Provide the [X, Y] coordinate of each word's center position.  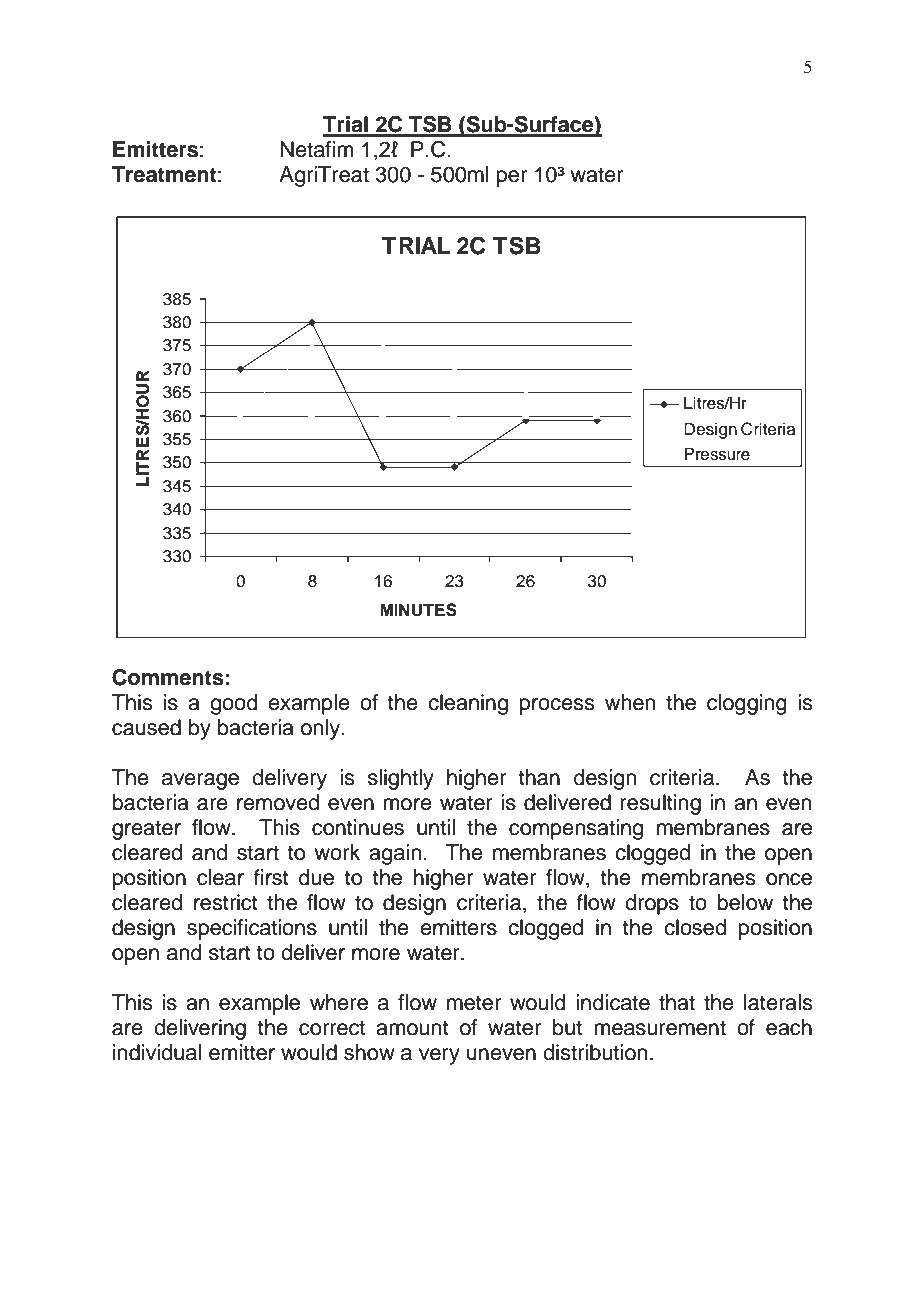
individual [157, 1052]
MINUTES [418, 610]
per [512, 178]
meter [474, 1003]
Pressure [717, 454]
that [677, 1002]
